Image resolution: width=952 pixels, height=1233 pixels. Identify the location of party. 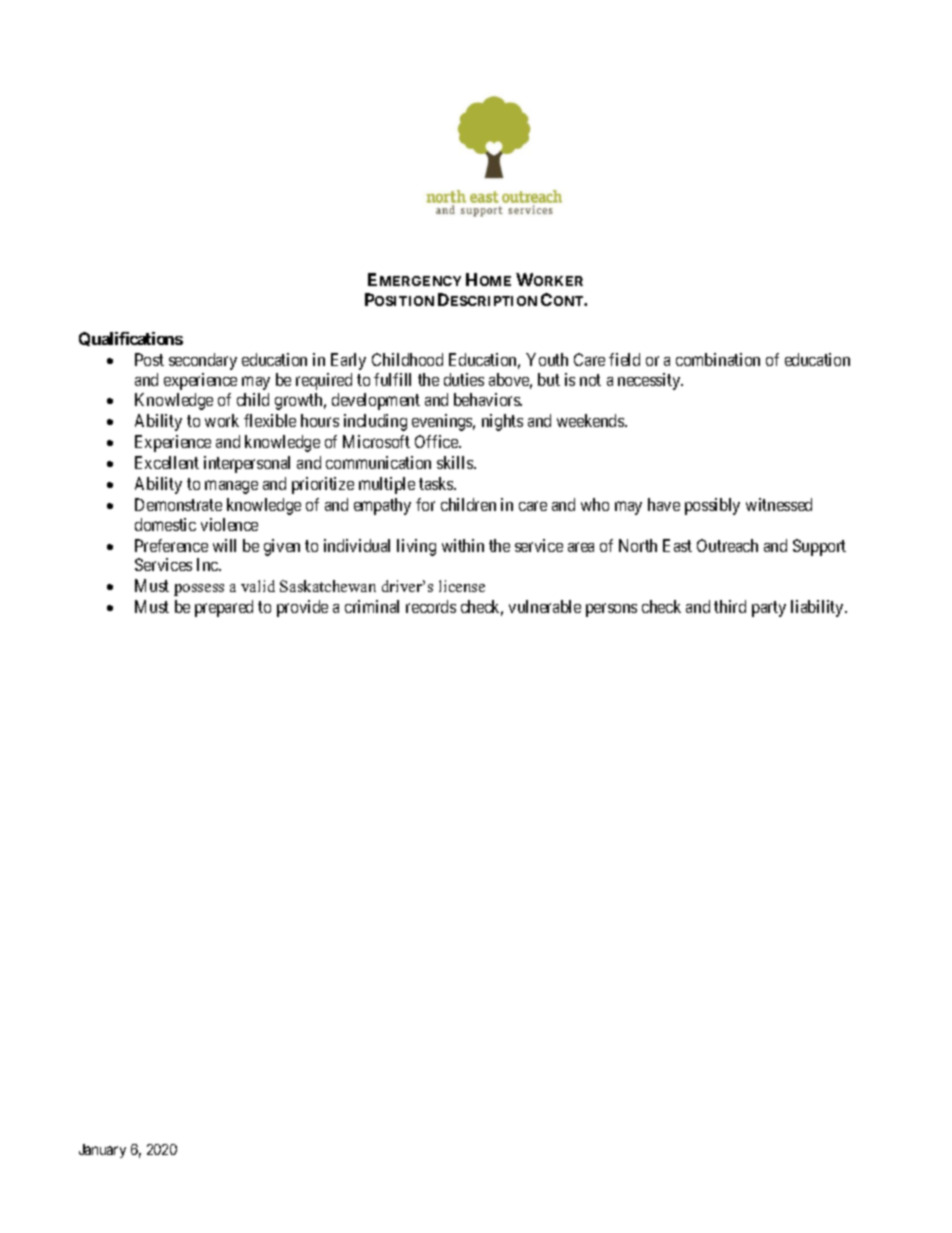
(769, 609).
